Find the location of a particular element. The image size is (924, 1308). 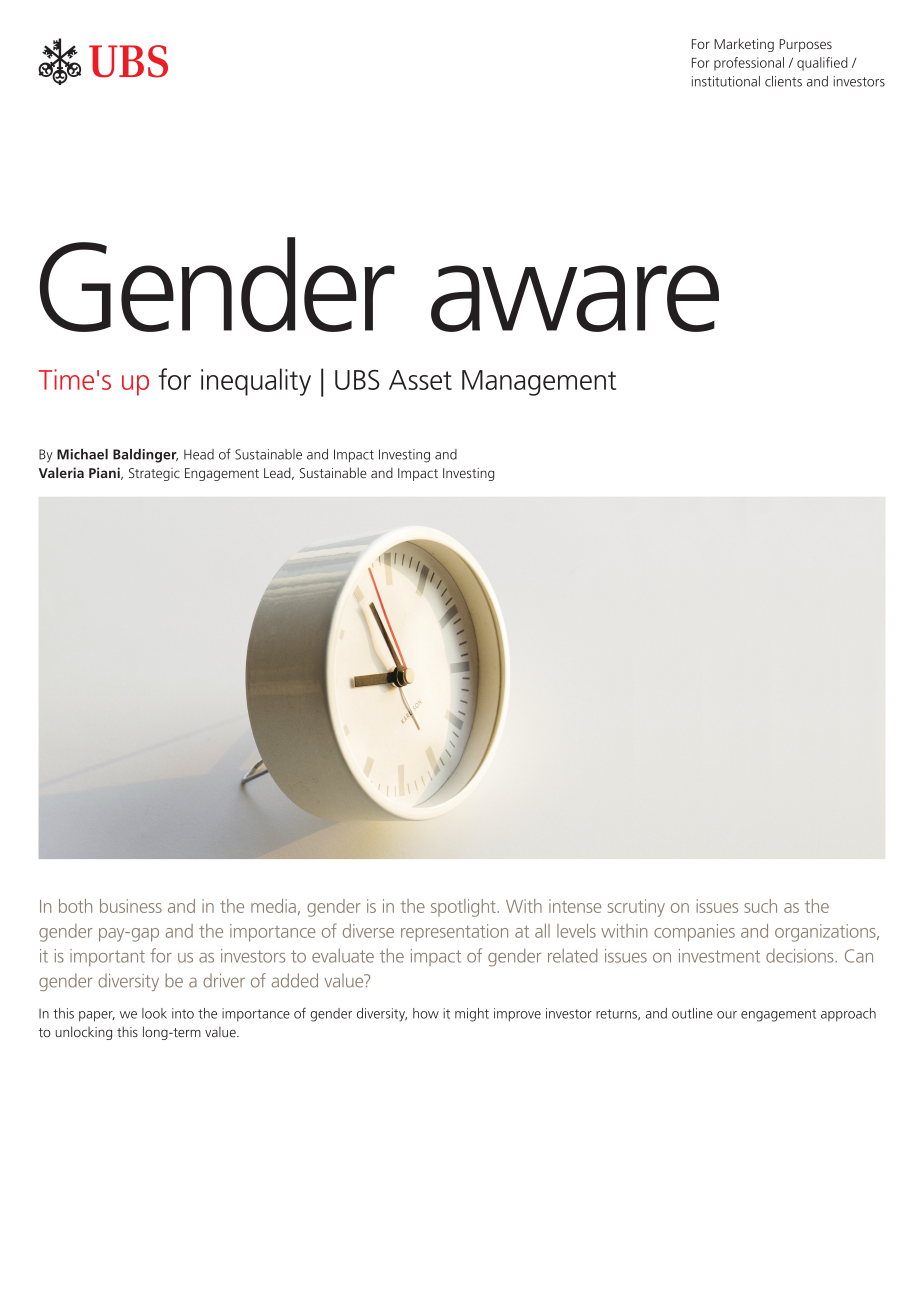

inequality is located at coordinates (256, 382).
